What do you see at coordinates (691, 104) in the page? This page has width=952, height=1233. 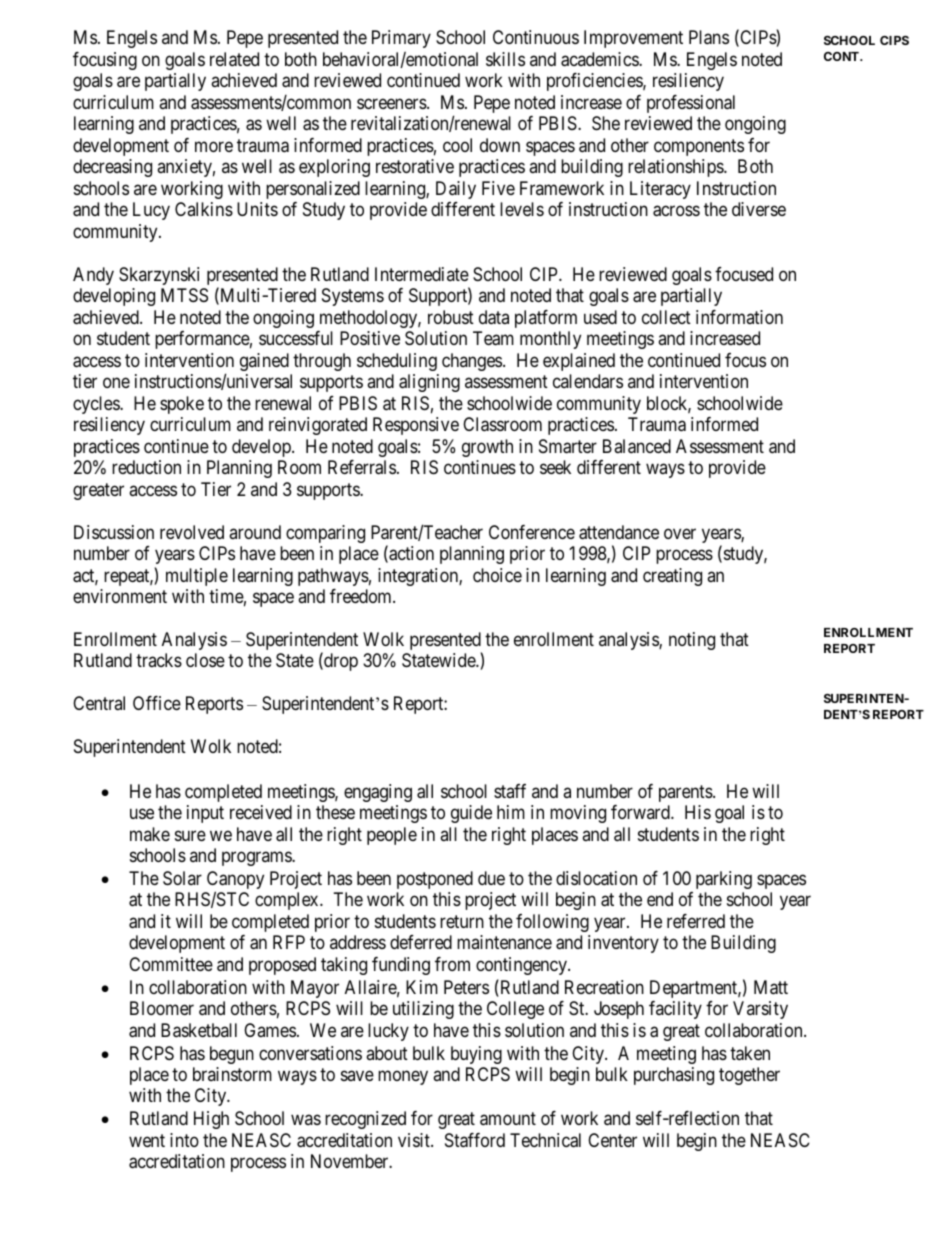 I see `professional` at bounding box center [691, 104].
